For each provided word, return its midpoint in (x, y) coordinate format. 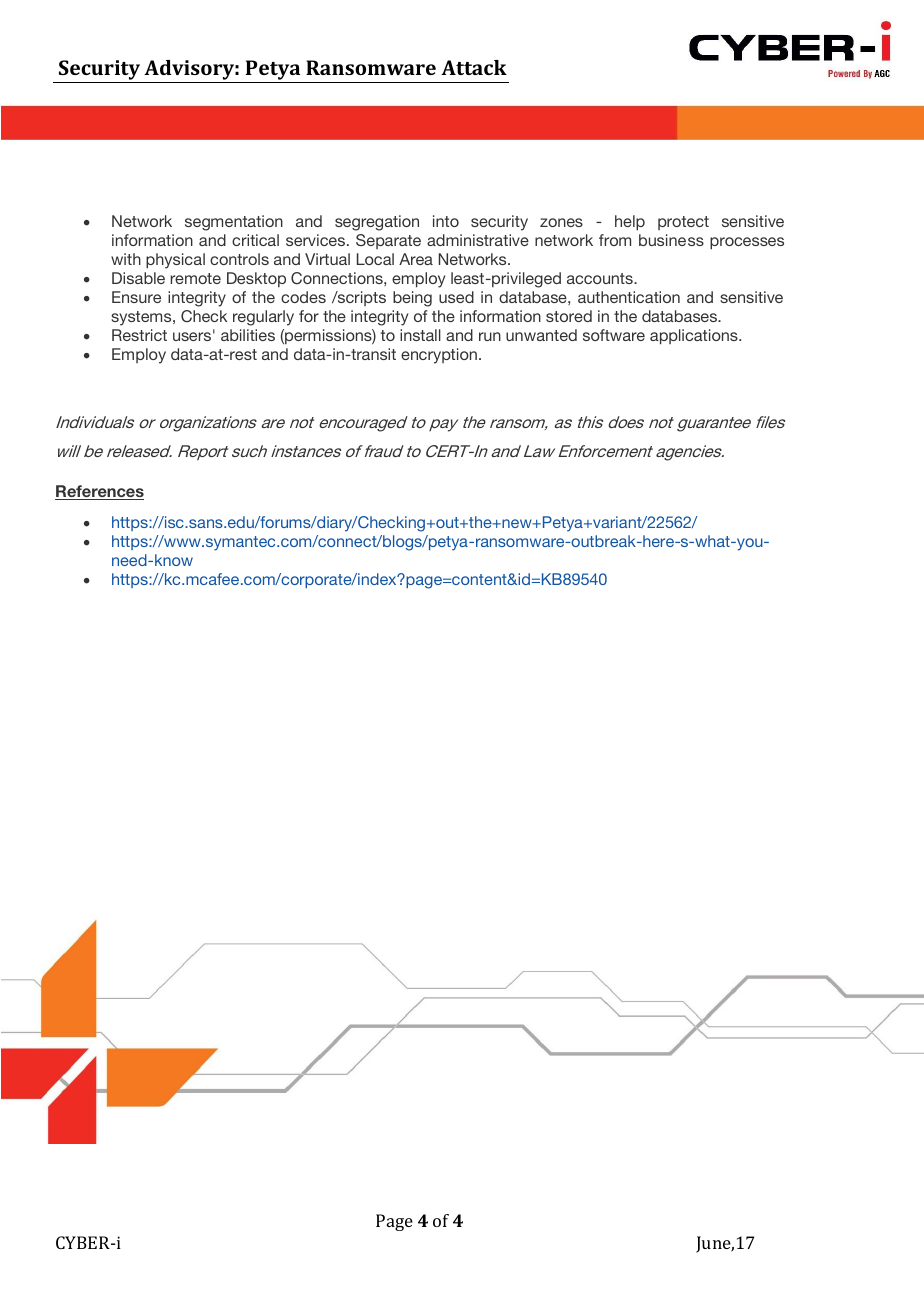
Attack (474, 67)
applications (695, 337)
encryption (439, 356)
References (99, 492)
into (446, 221)
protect (683, 223)
